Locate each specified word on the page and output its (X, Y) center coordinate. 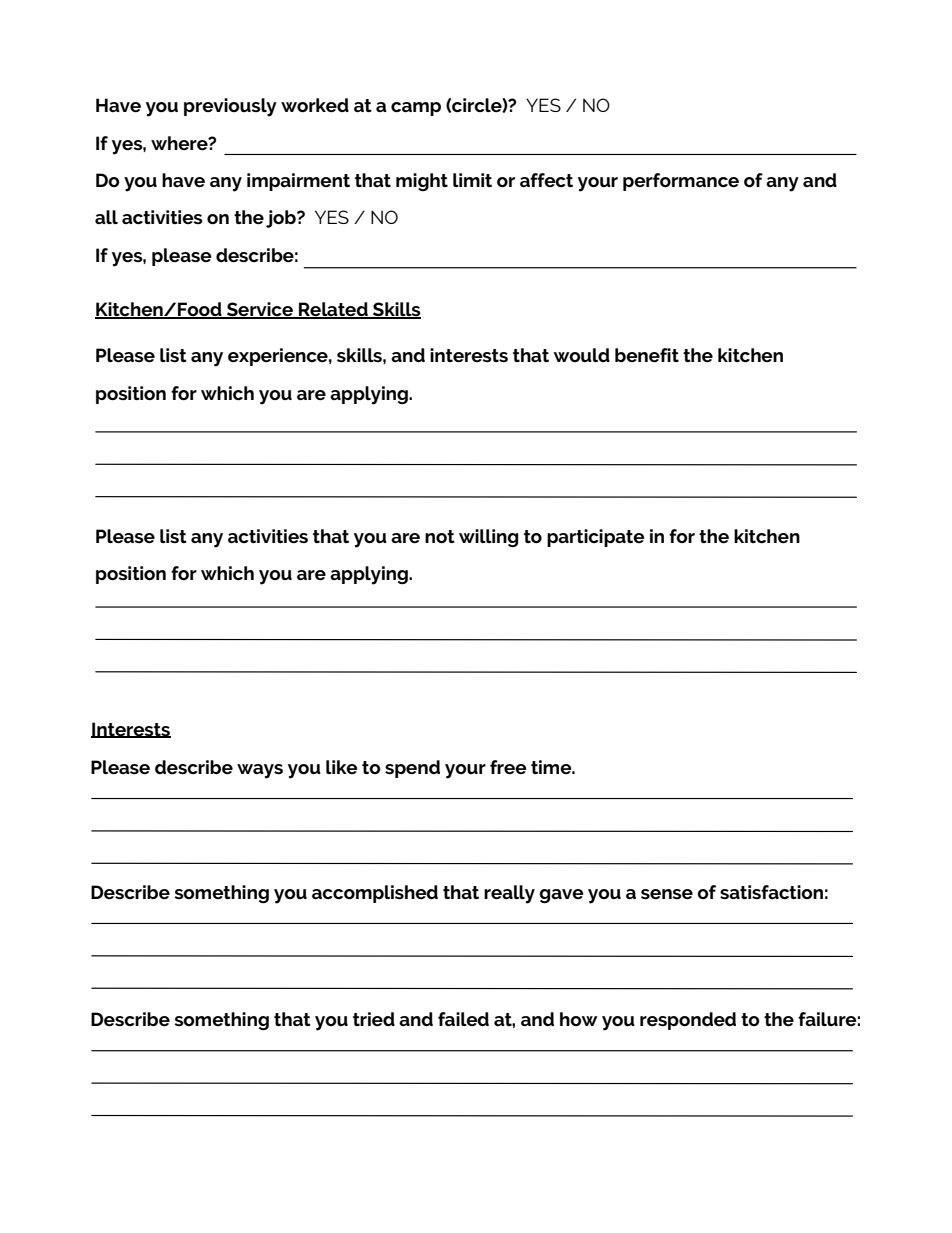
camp (416, 109)
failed (463, 1019)
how (579, 1019)
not (440, 536)
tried (374, 1019)
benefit (647, 355)
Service (260, 310)
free (508, 767)
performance (681, 182)
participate (596, 538)
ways (260, 771)
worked (315, 105)
